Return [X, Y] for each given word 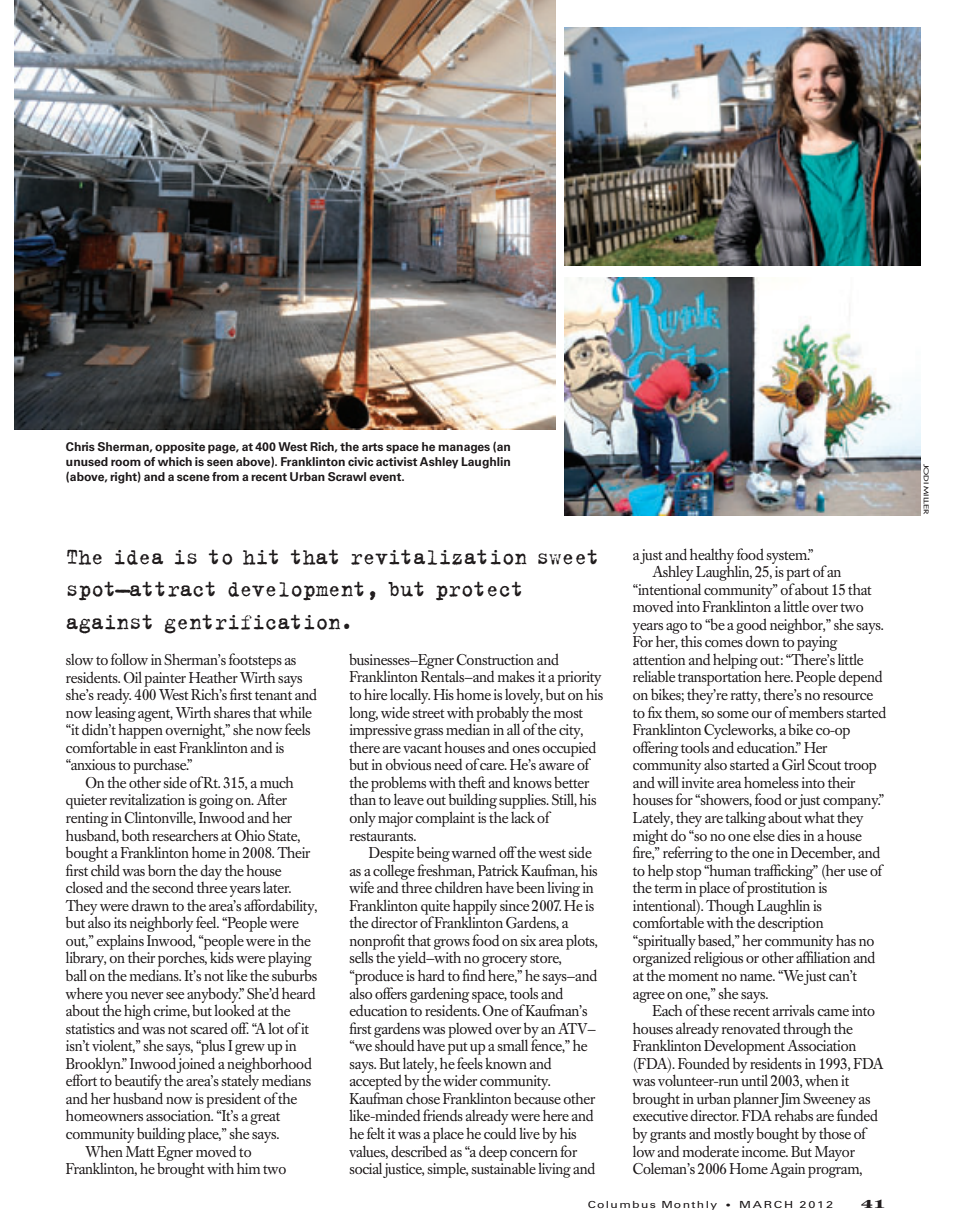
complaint [445, 819]
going [216, 801]
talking [745, 819]
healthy [712, 557]
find [473, 975]
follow [129, 659]
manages [464, 449]
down [762, 641]
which [175, 461]
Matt [140, 1151]
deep [493, 1153]
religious [718, 959]
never [147, 995]
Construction [495, 660]
